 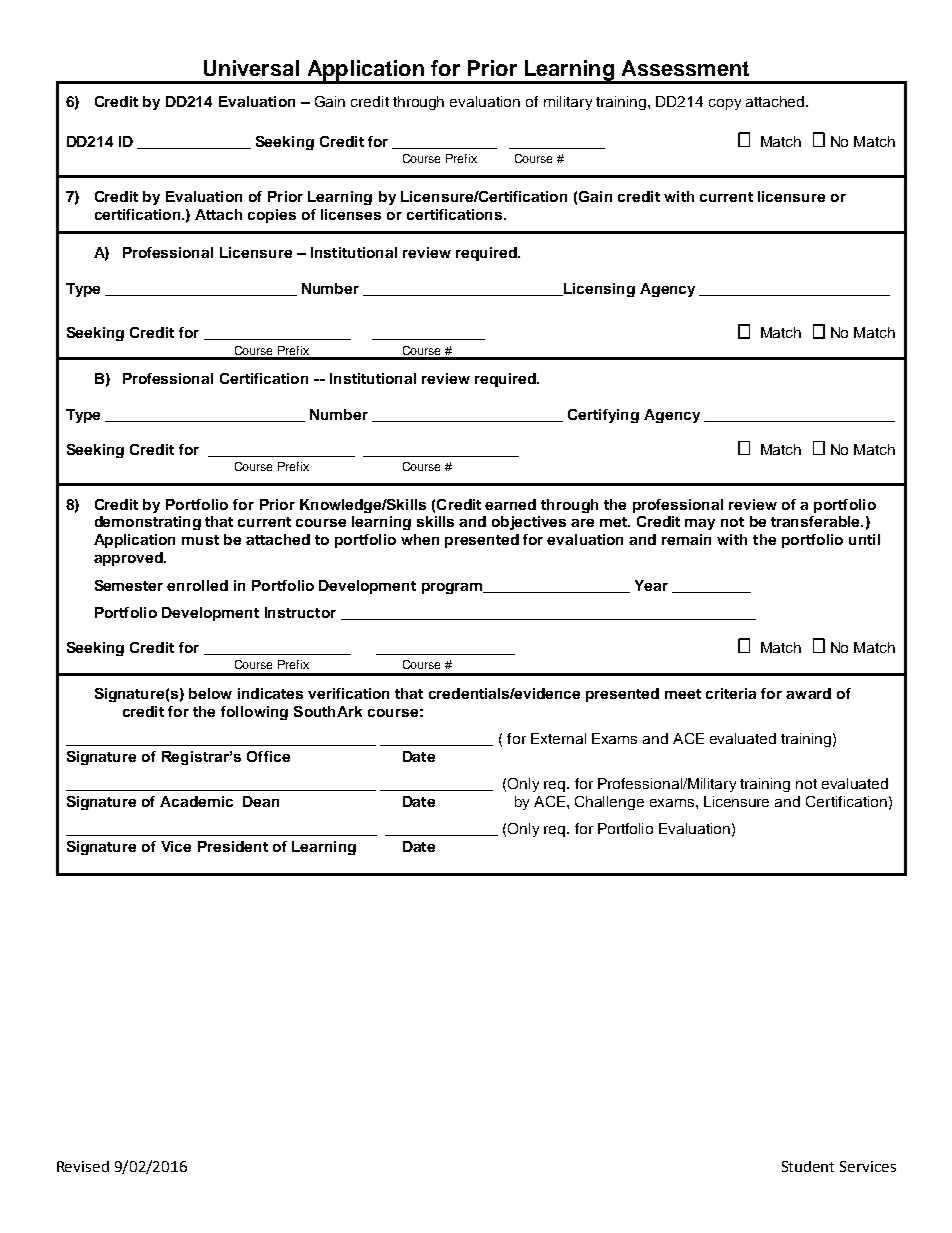 What do you see at coordinates (725, 104) in the image?
I see `copy` at bounding box center [725, 104].
